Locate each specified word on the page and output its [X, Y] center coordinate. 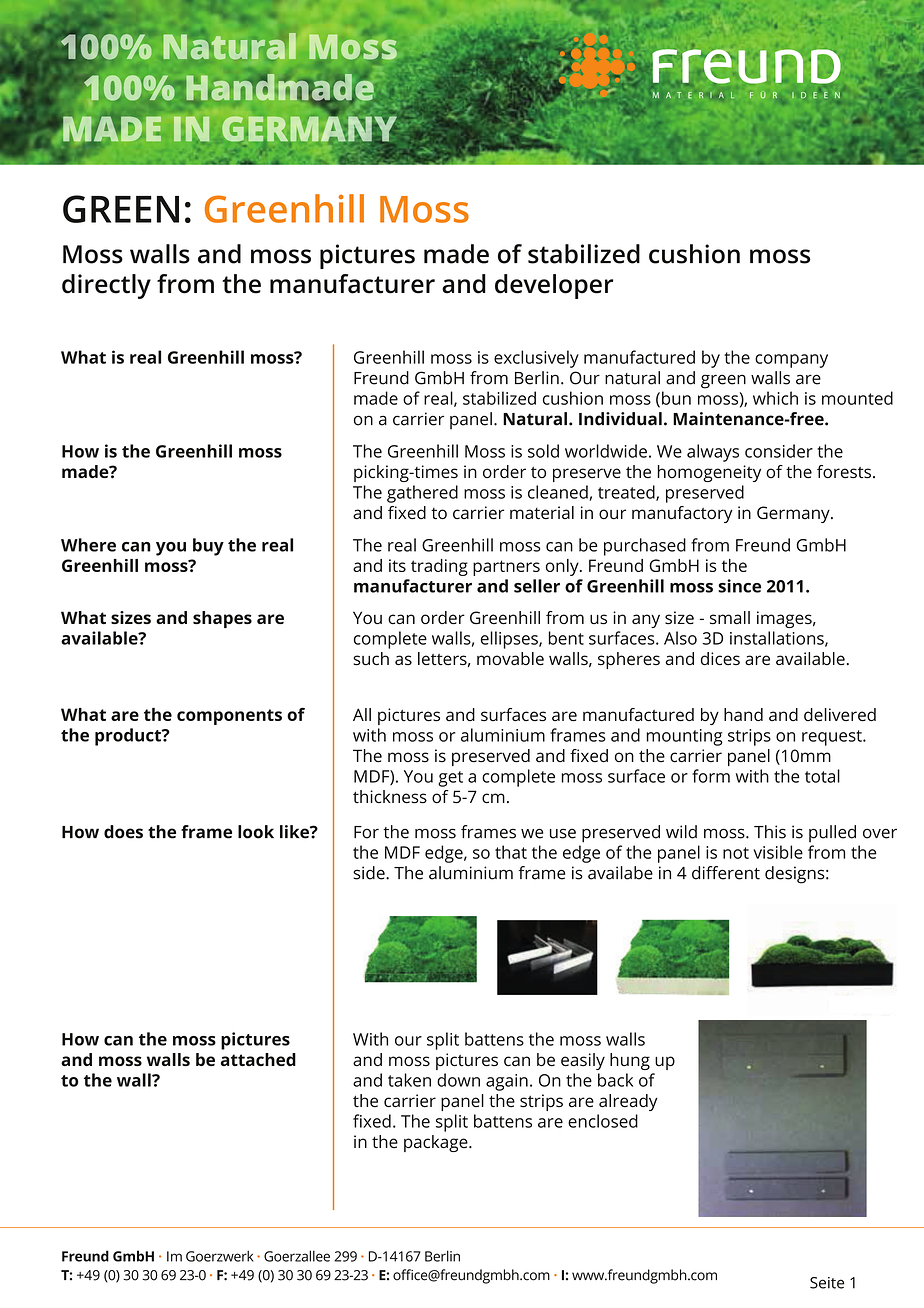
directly [106, 286]
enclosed [603, 1121]
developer [554, 286]
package [437, 1143]
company [791, 361]
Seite [827, 1283]
